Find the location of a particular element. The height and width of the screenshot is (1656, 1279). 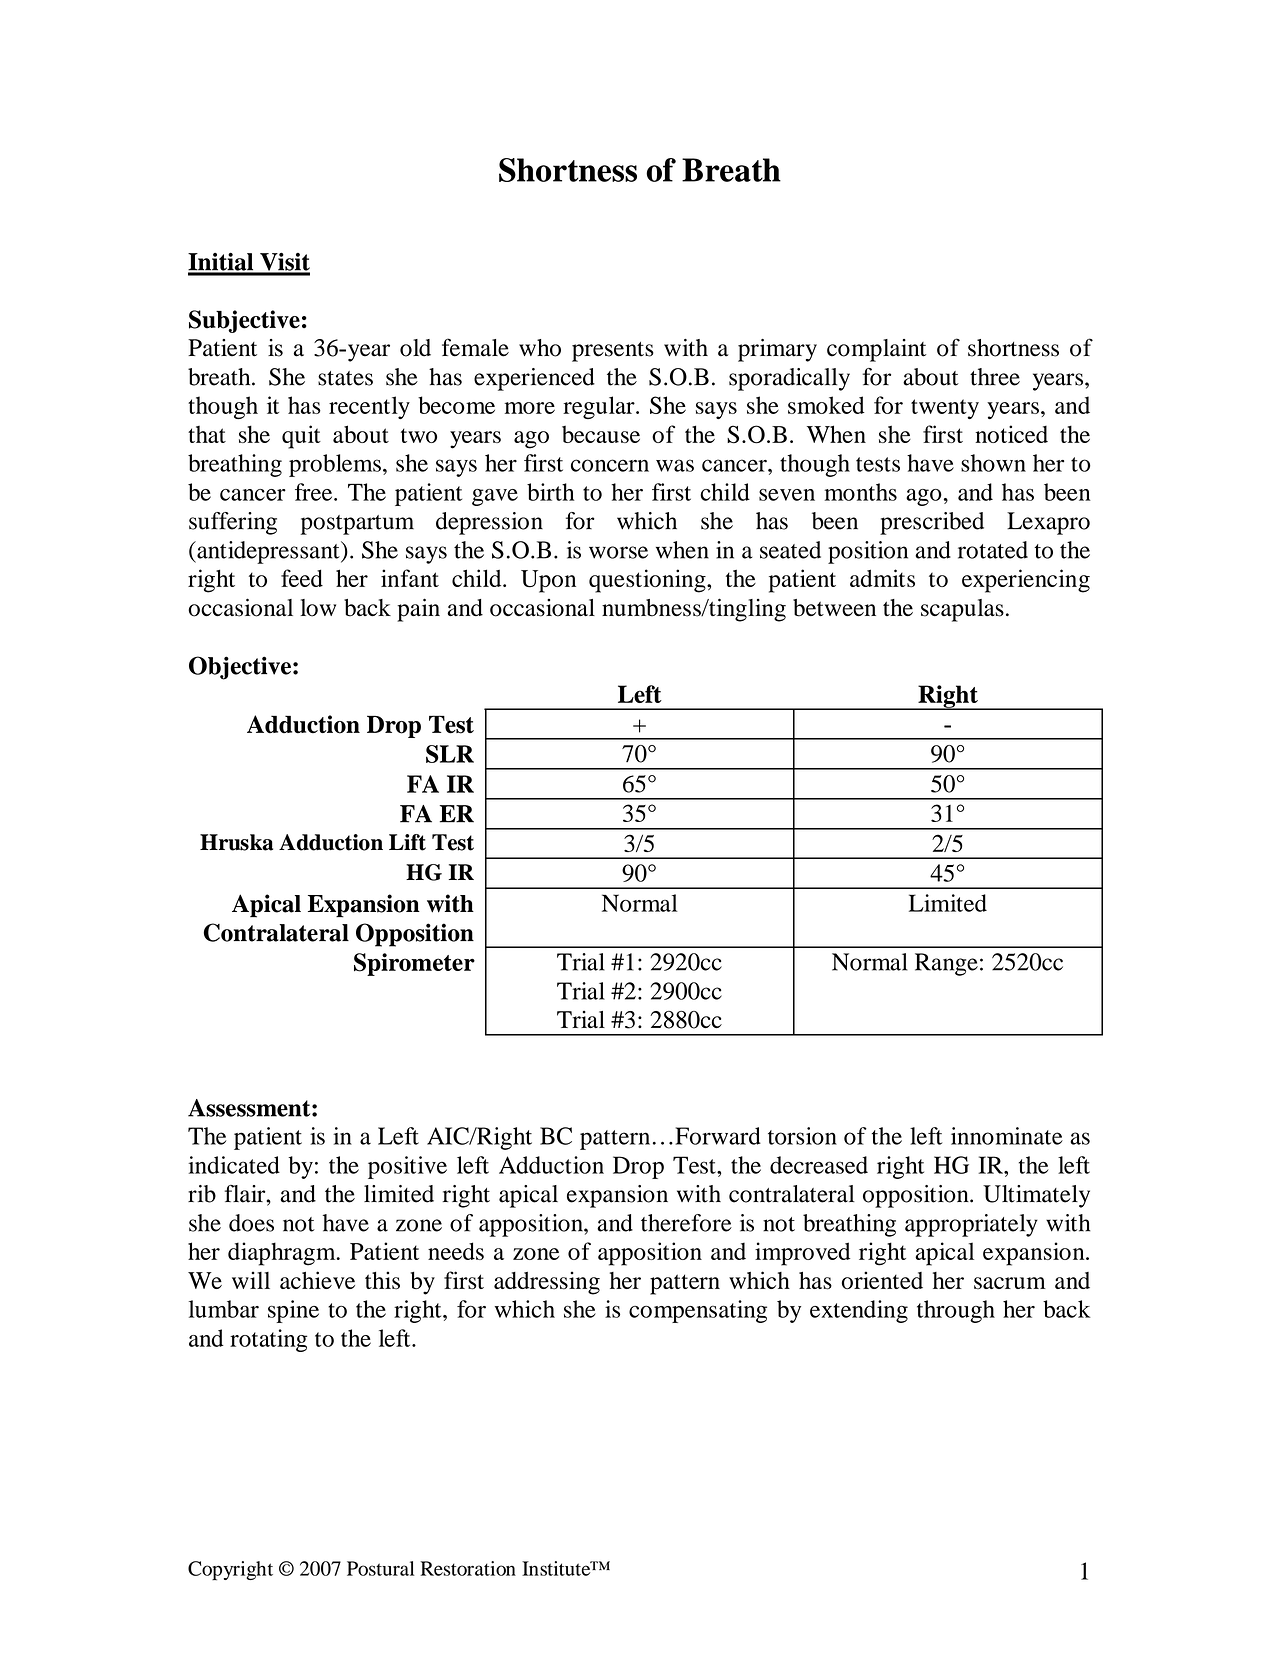

states is located at coordinates (345, 378).
